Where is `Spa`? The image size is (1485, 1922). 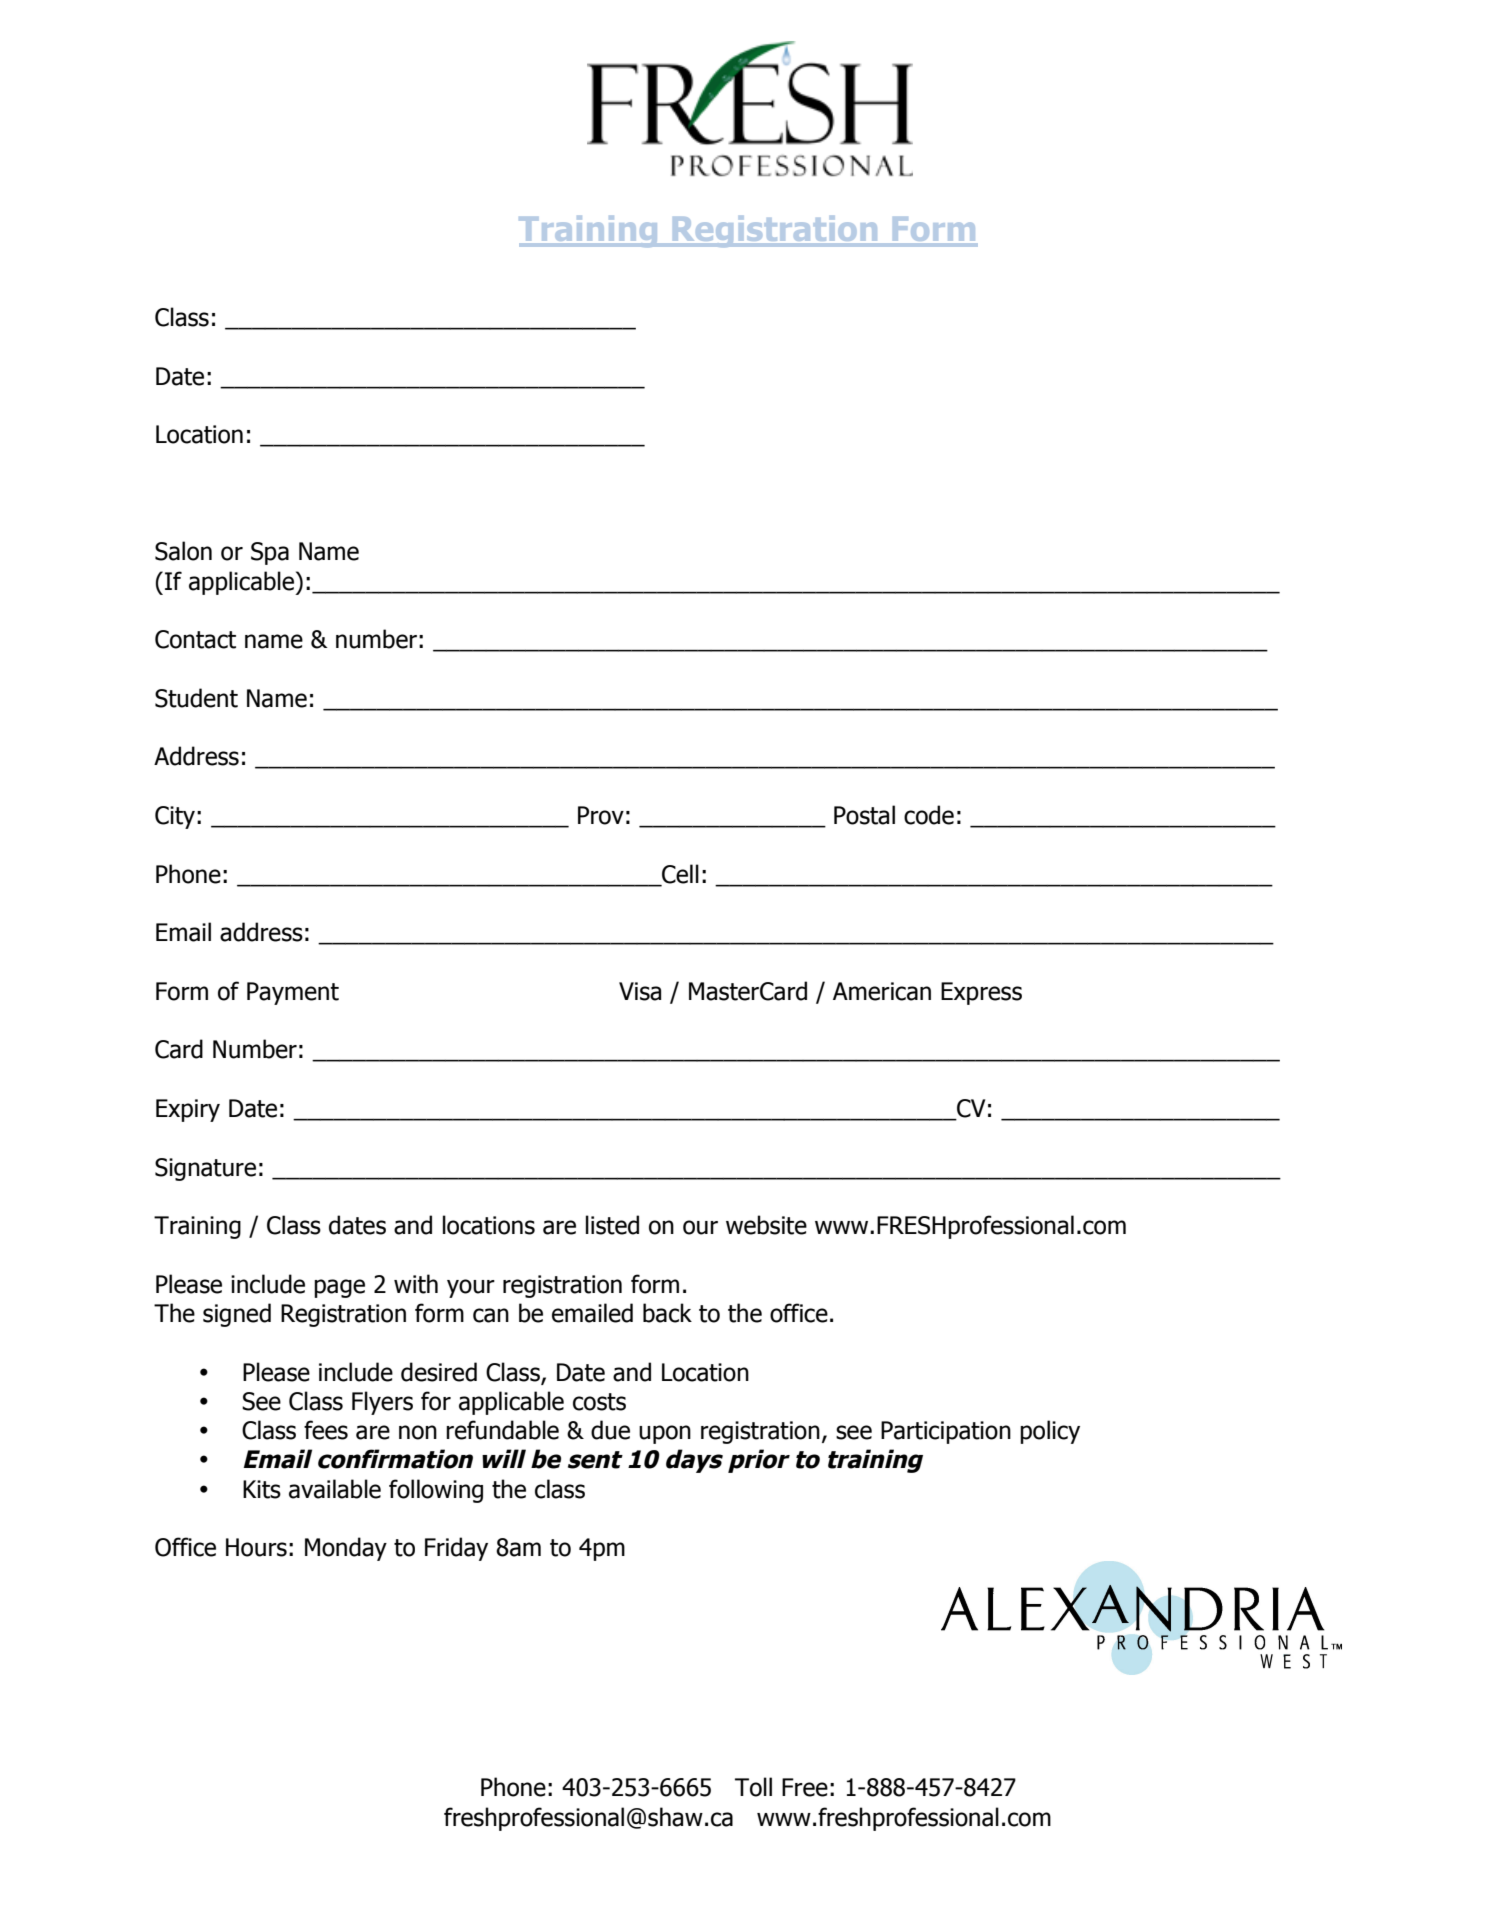
Spa is located at coordinates (270, 553).
